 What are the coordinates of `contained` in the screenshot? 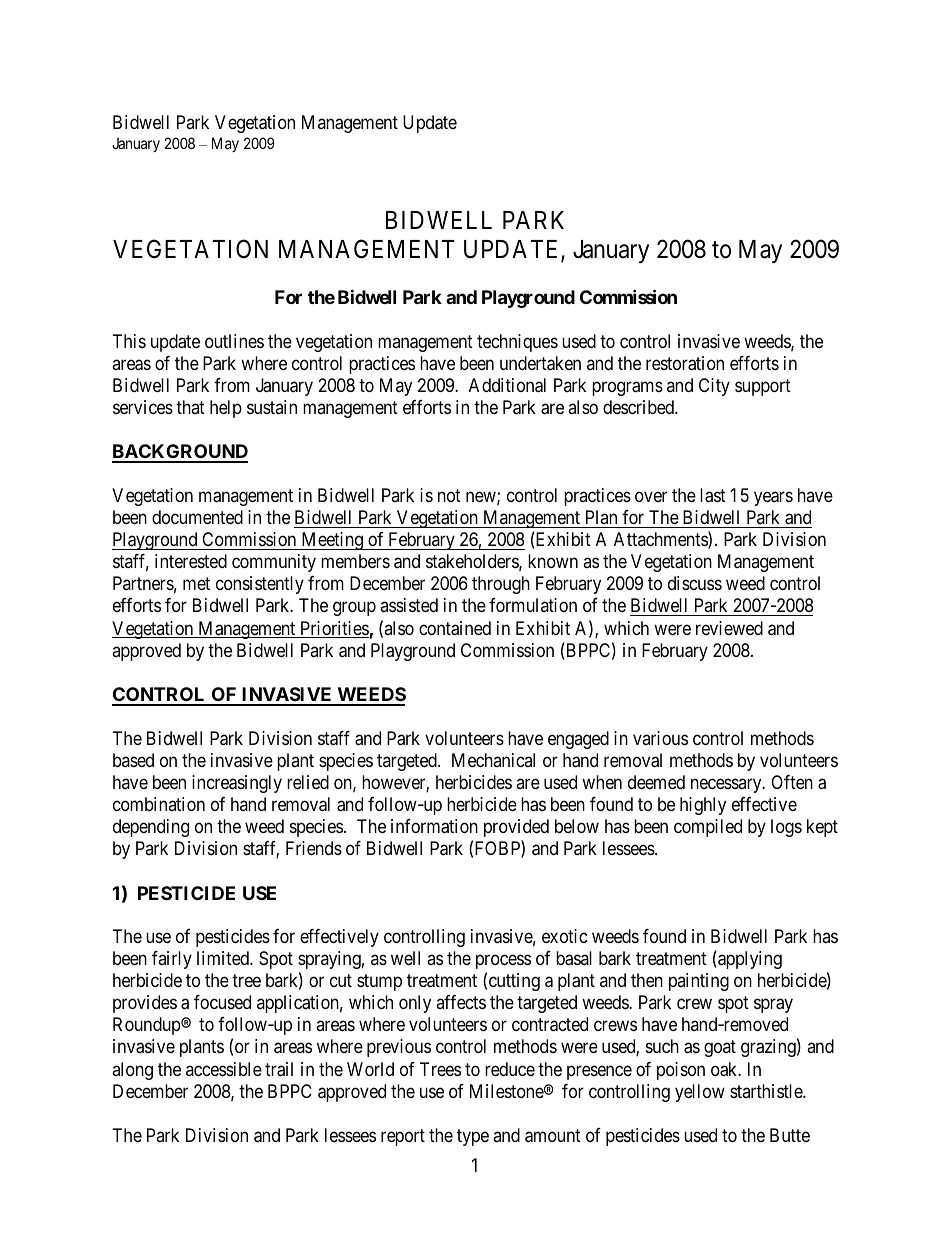 It's located at (455, 628).
